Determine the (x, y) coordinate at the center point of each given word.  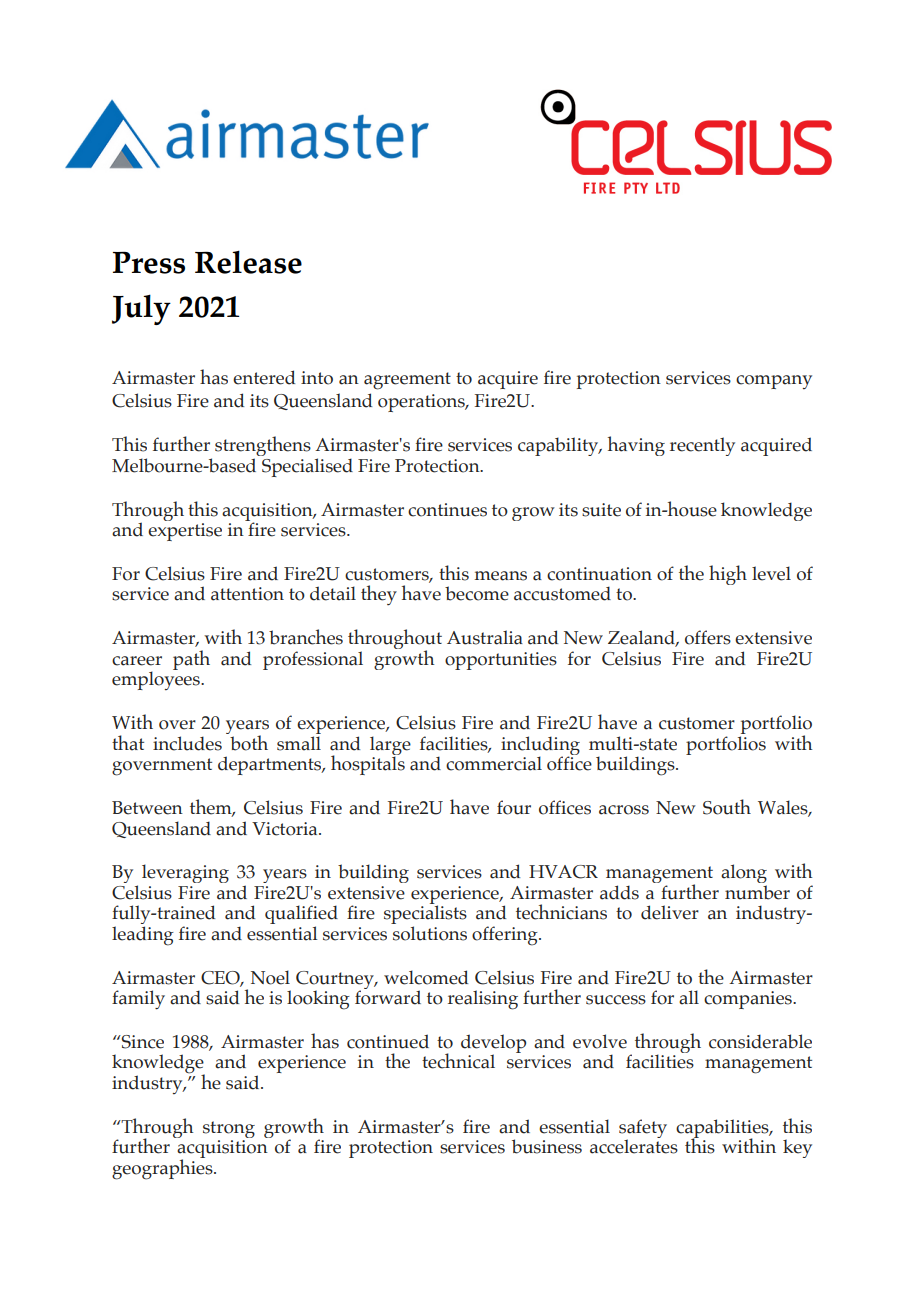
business (547, 1146)
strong (229, 1129)
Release (248, 262)
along (744, 875)
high (728, 575)
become (477, 593)
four (514, 807)
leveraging (185, 873)
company (774, 382)
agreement (407, 381)
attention (247, 594)
